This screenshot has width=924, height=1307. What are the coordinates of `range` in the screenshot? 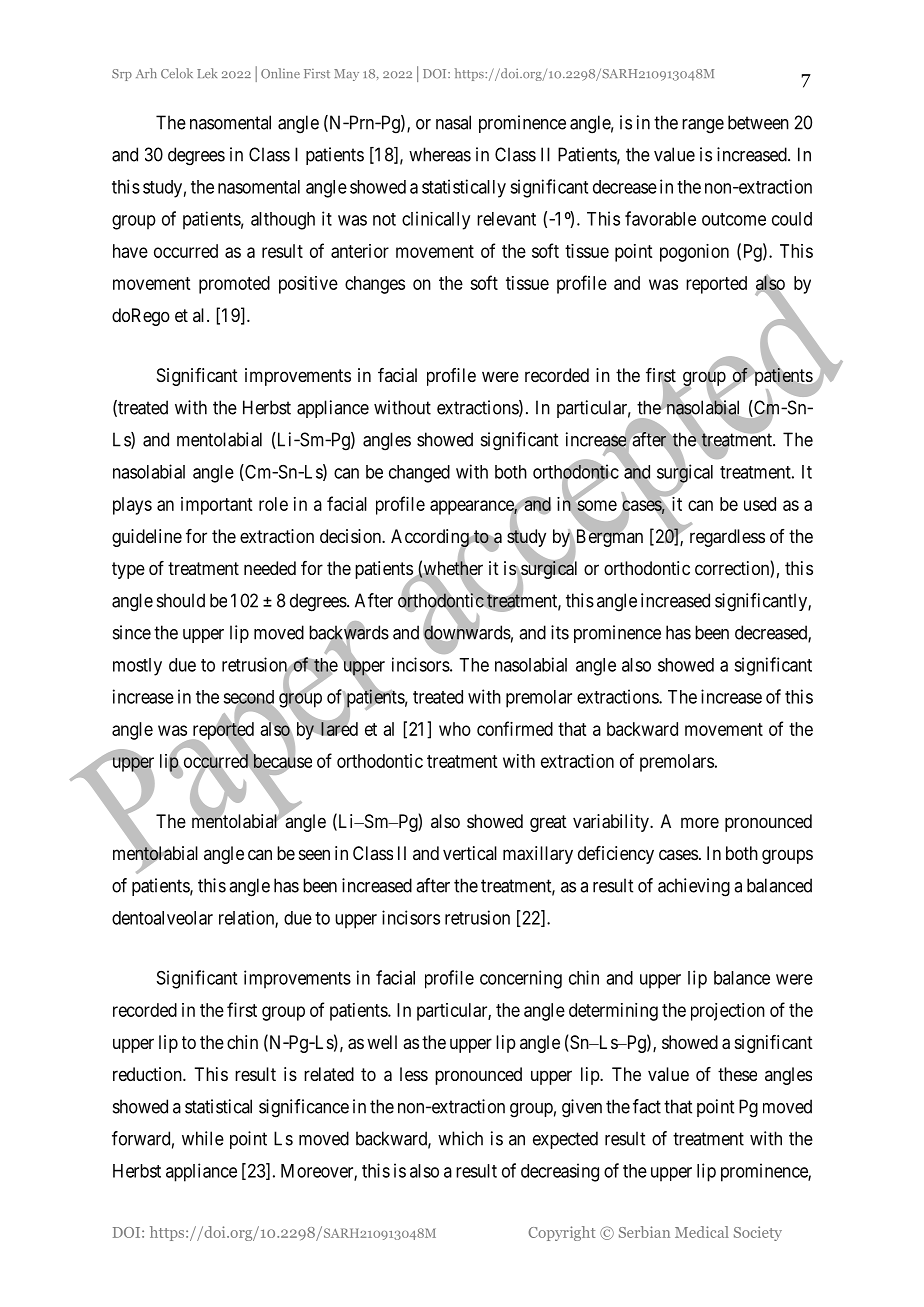 It's located at (703, 126).
